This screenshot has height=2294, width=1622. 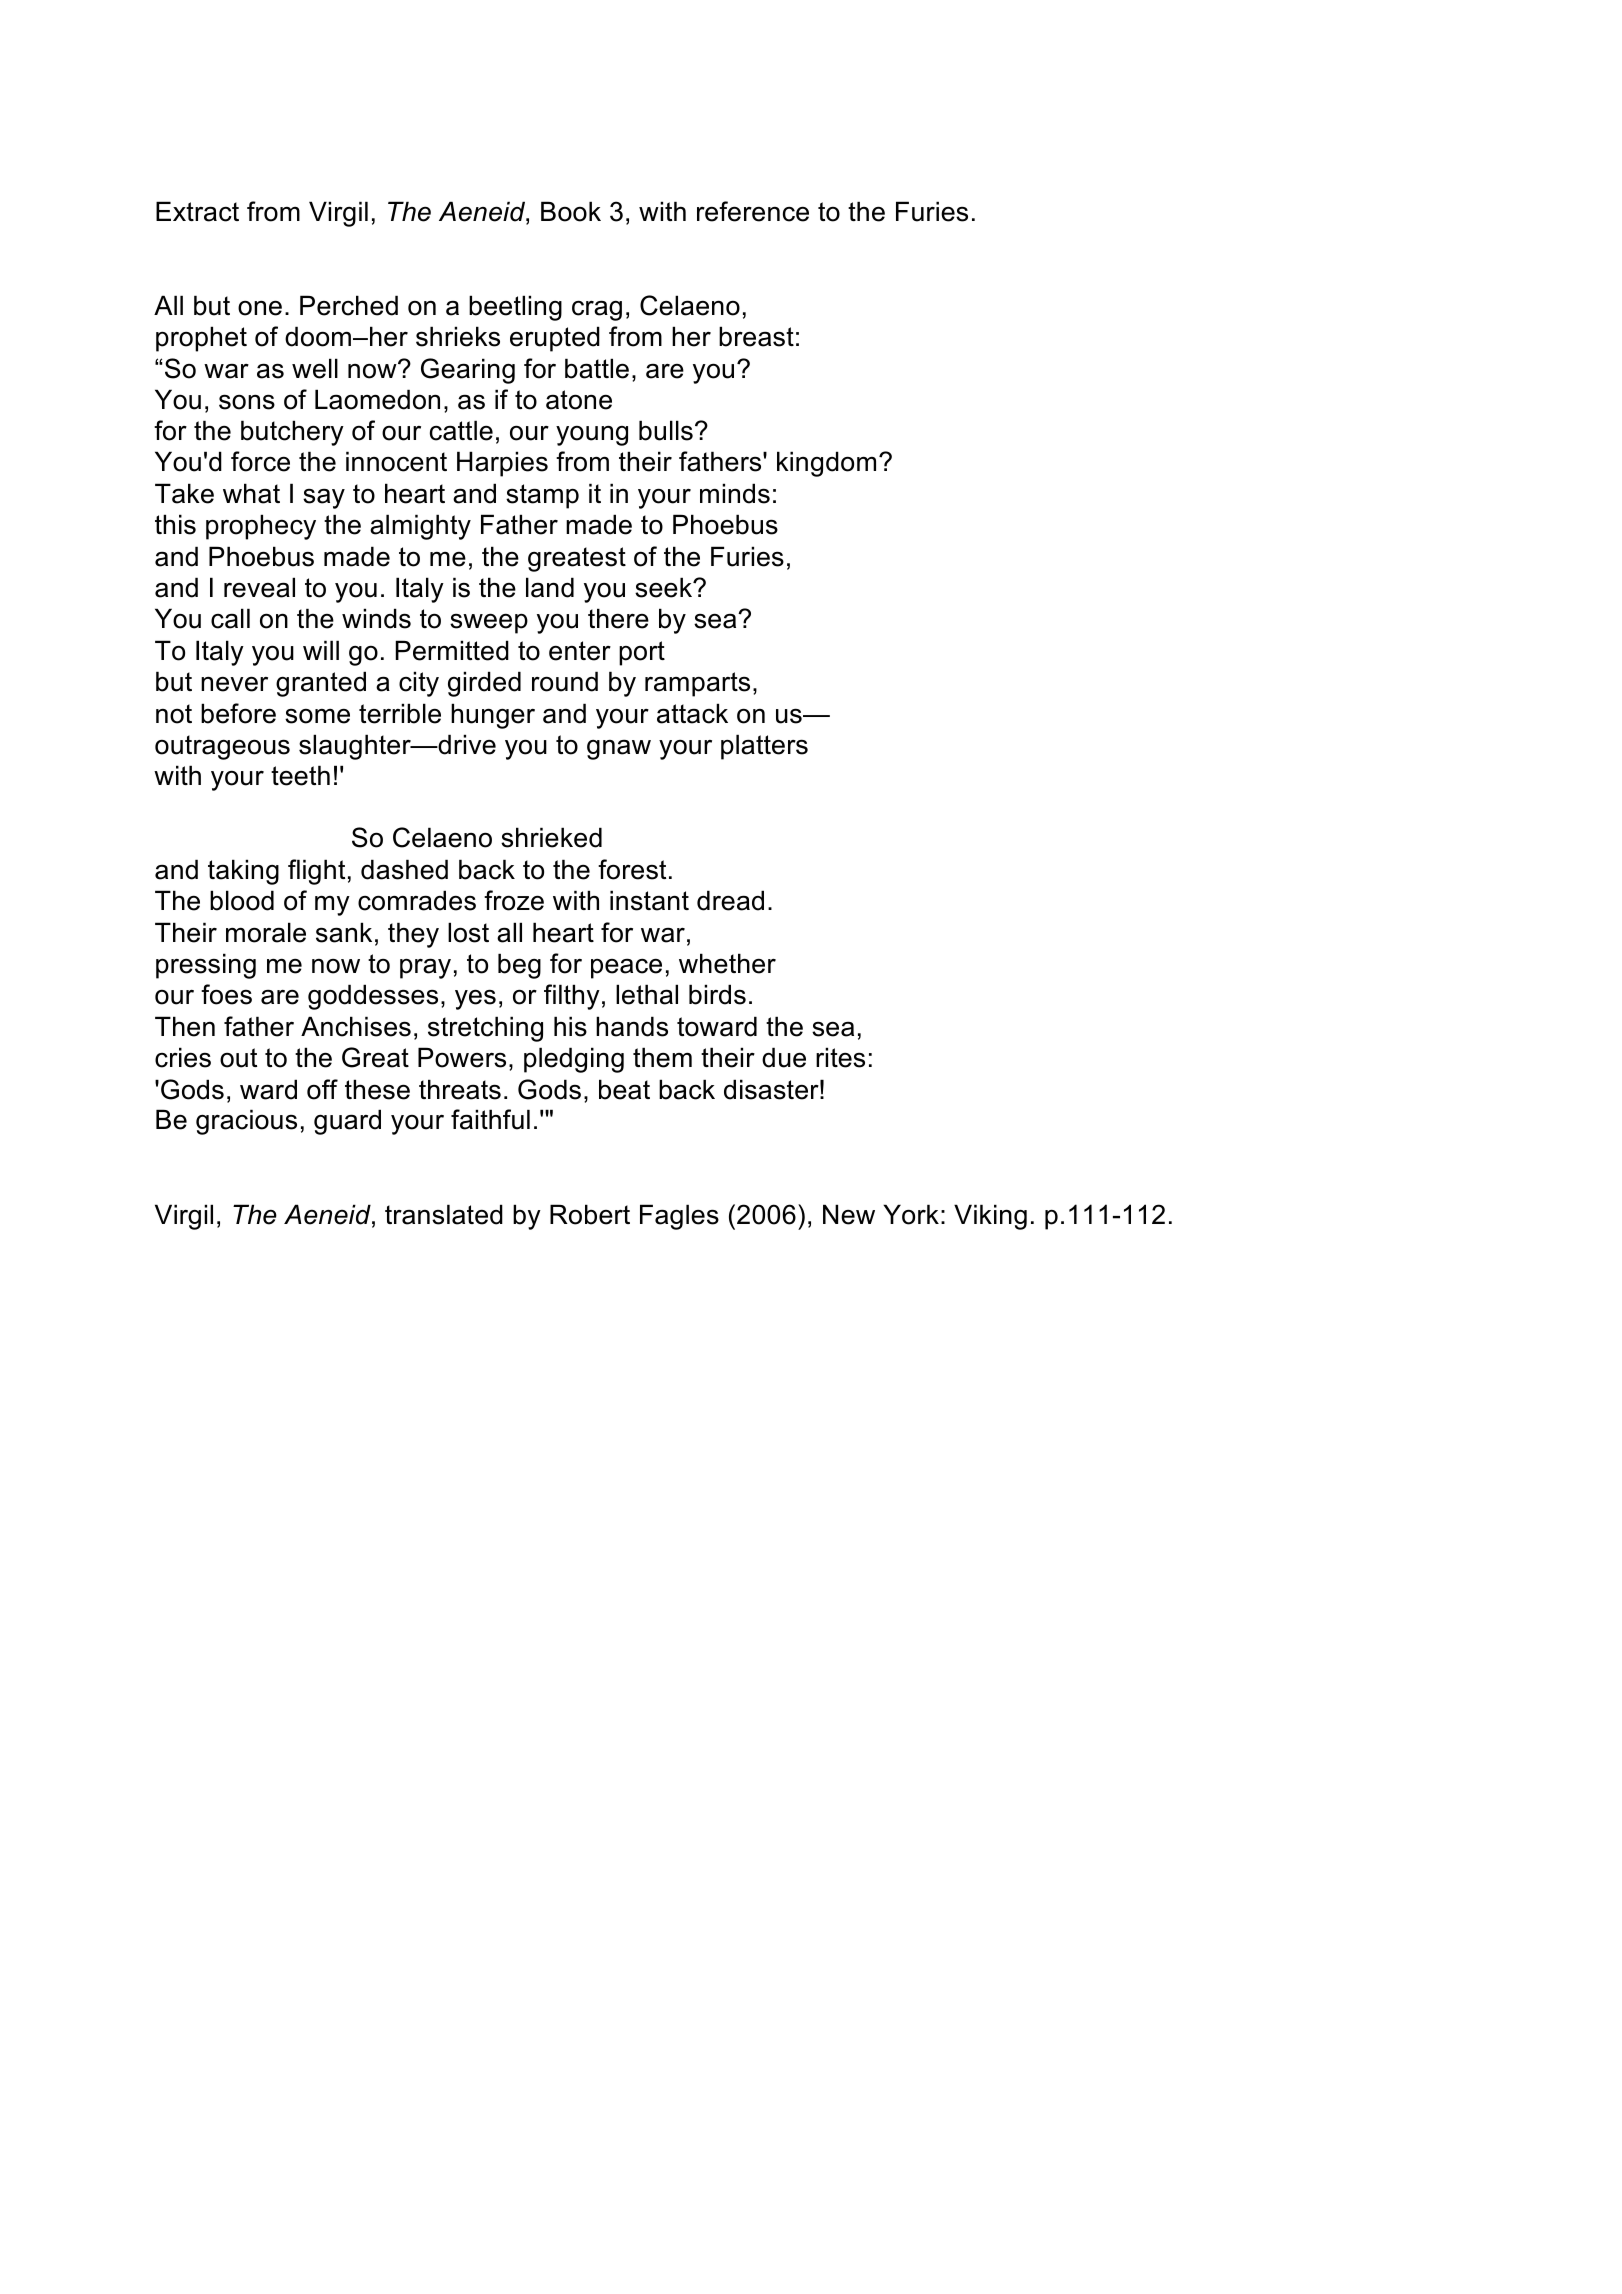 I want to click on before, so click(x=238, y=713).
